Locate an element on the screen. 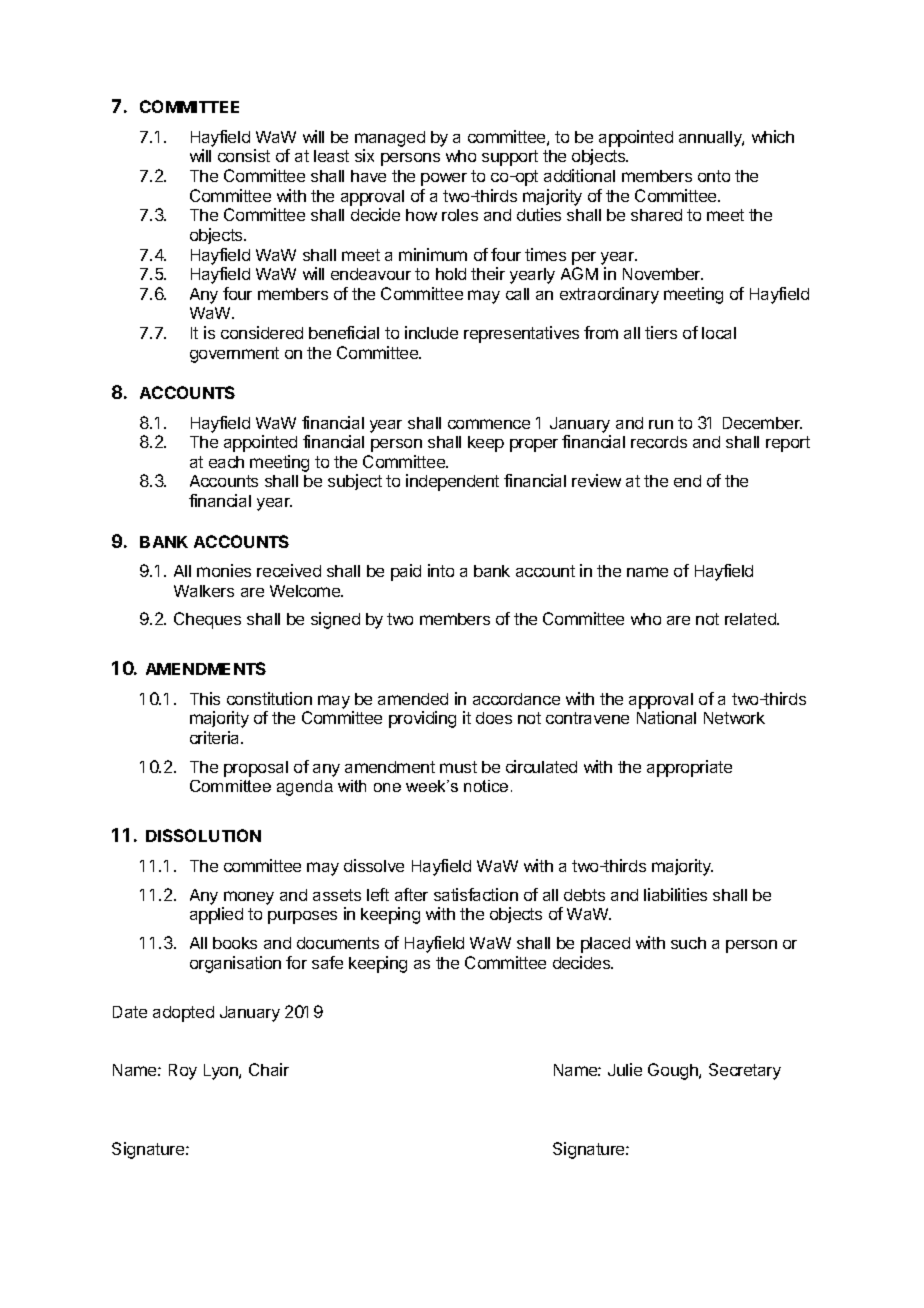  records is located at coordinates (659, 442).
